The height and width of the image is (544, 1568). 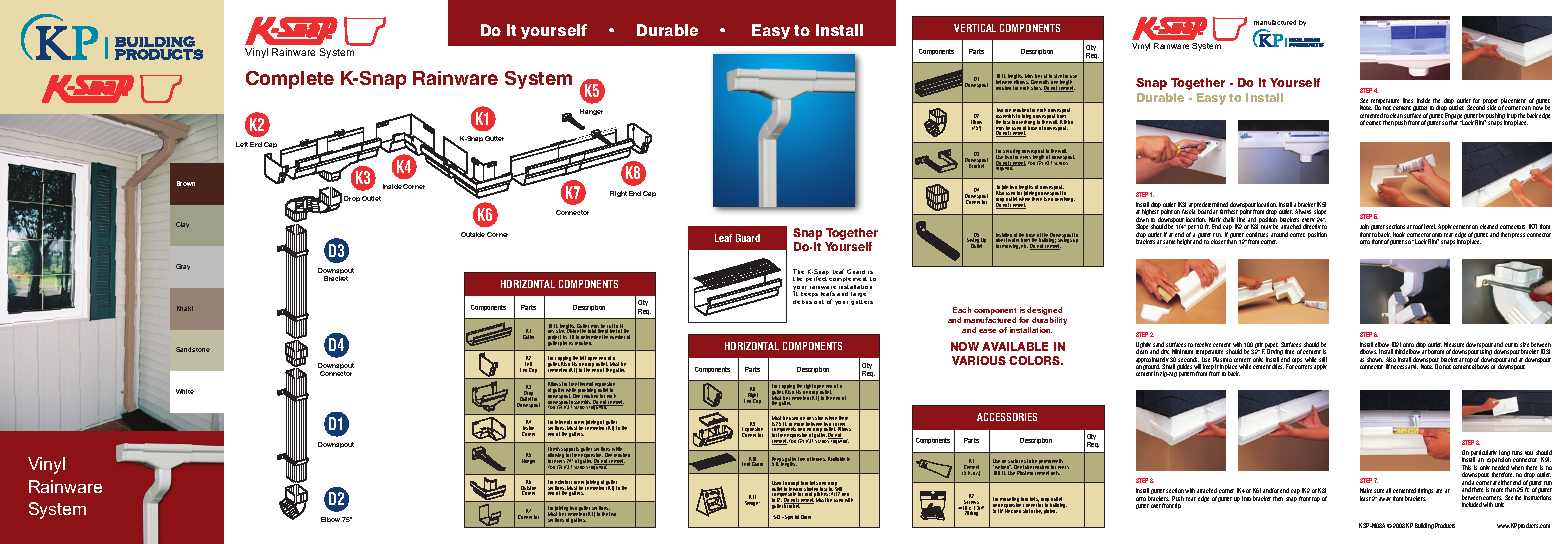 What do you see at coordinates (1271, 347) in the image?
I see `paper` at bounding box center [1271, 347].
